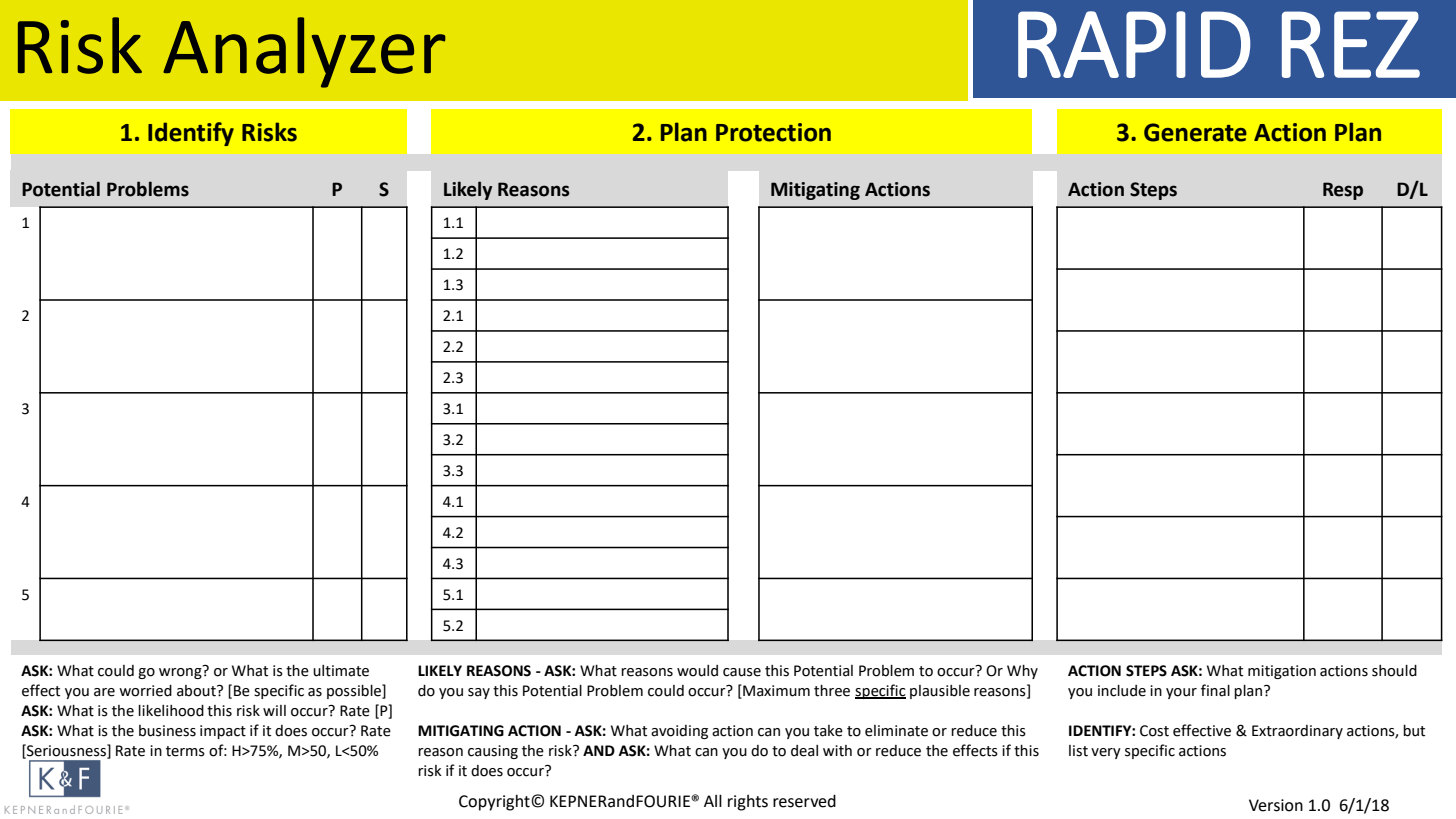 The height and width of the page is (819, 1456). Describe the element at coordinates (748, 803) in the page. I see `rights` at that location.
